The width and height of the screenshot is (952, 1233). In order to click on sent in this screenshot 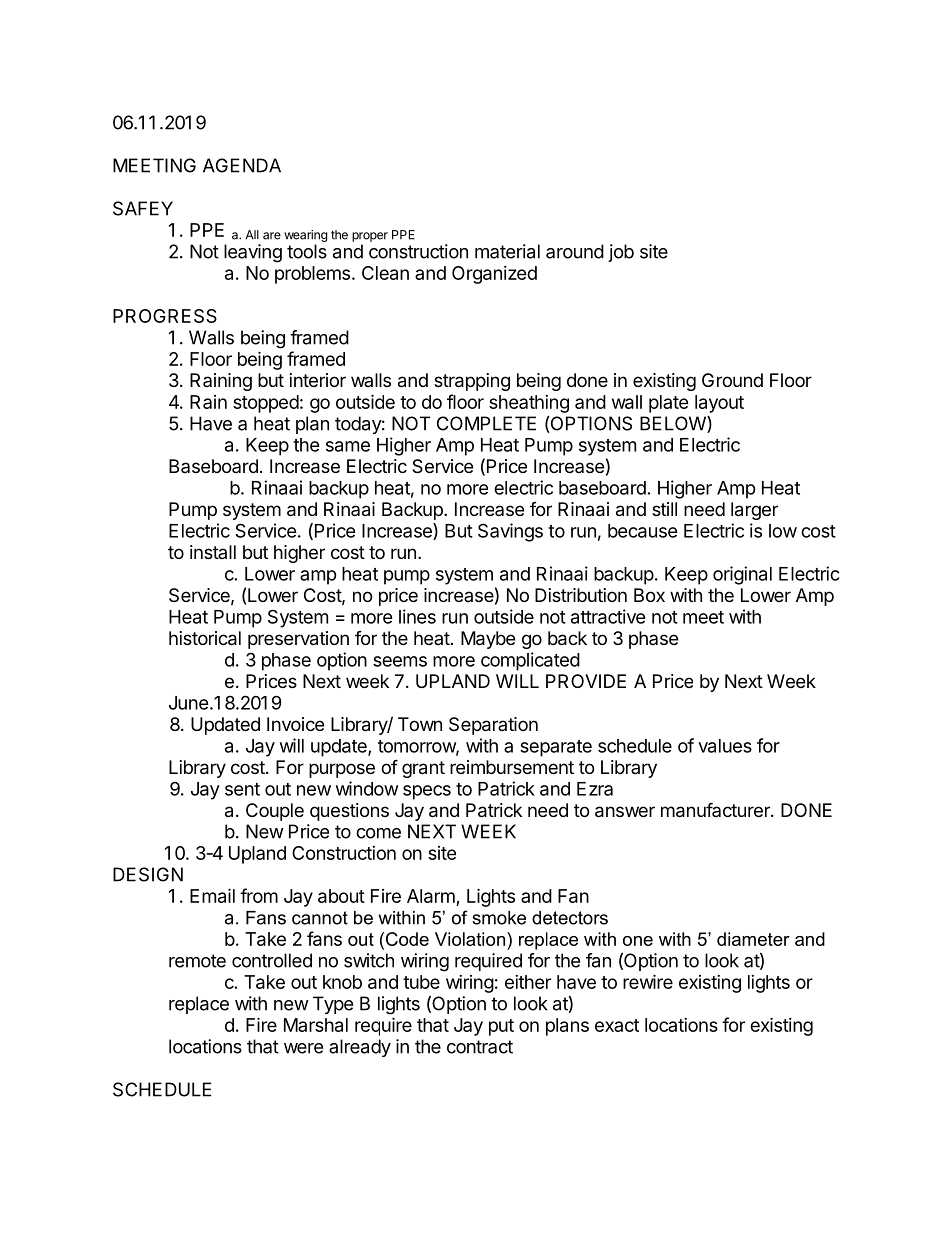, I will do `click(242, 789)`.
